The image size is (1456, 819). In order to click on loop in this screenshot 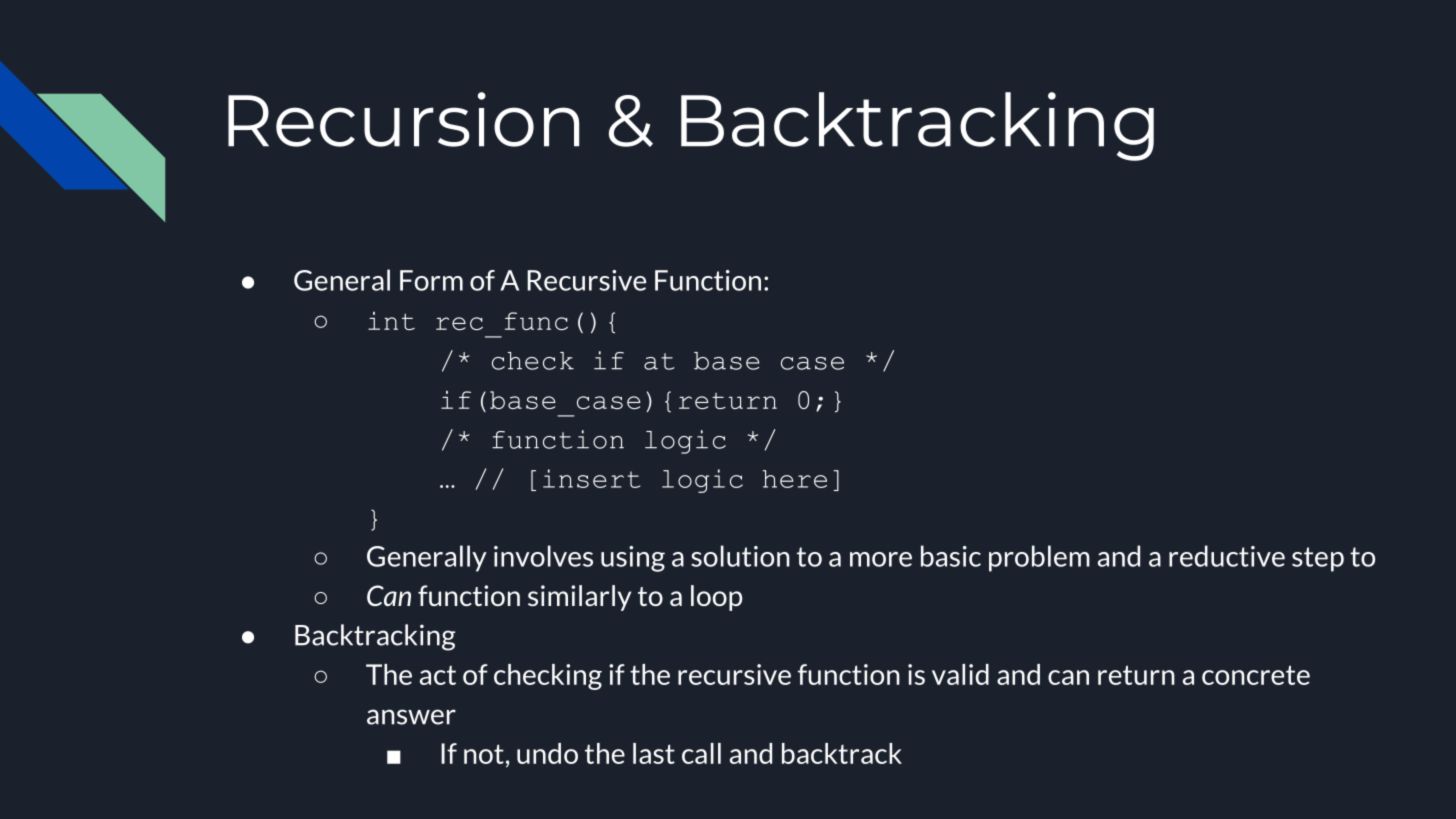, I will do `click(716, 598)`.
